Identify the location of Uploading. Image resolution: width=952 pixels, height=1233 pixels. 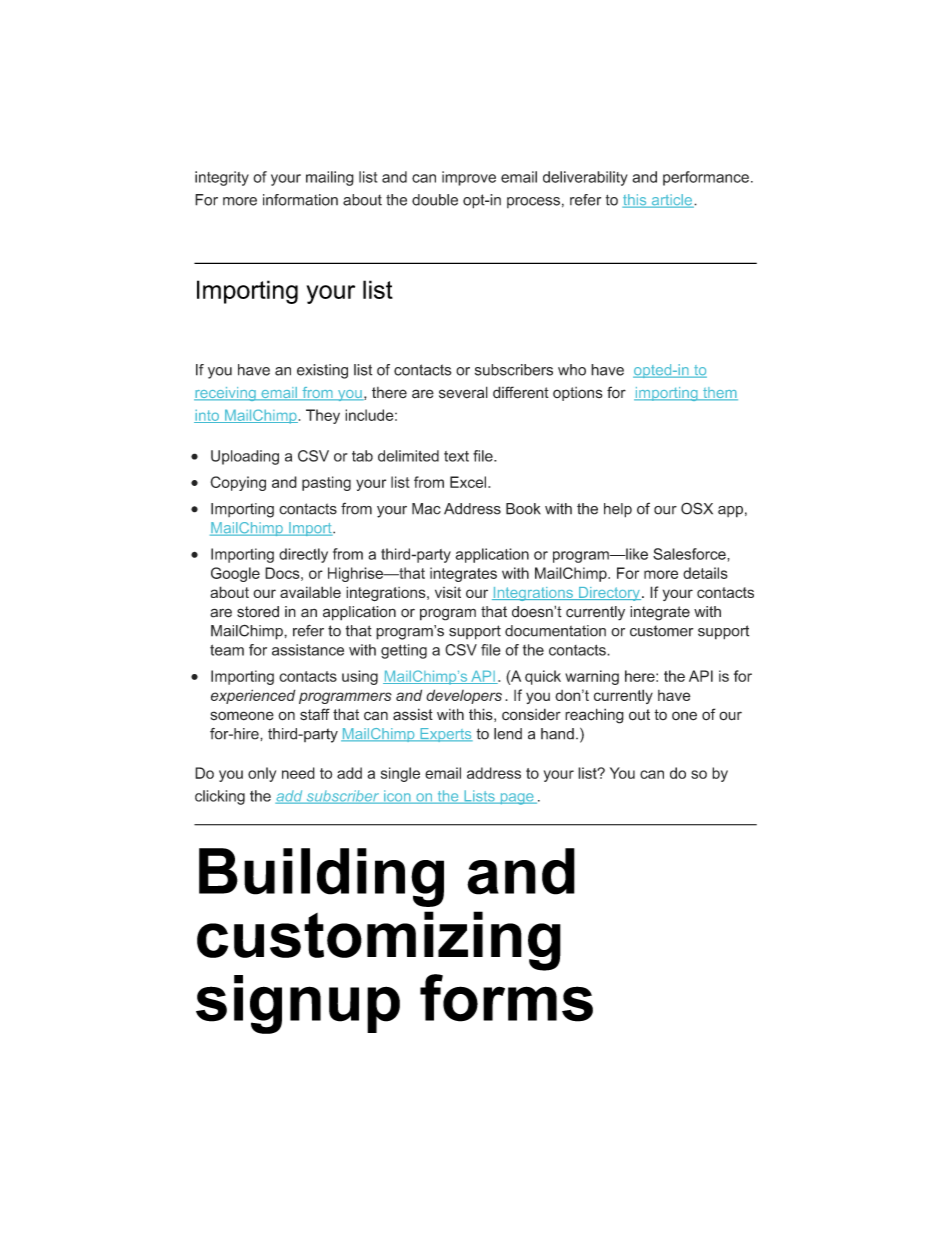
(245, 457).
